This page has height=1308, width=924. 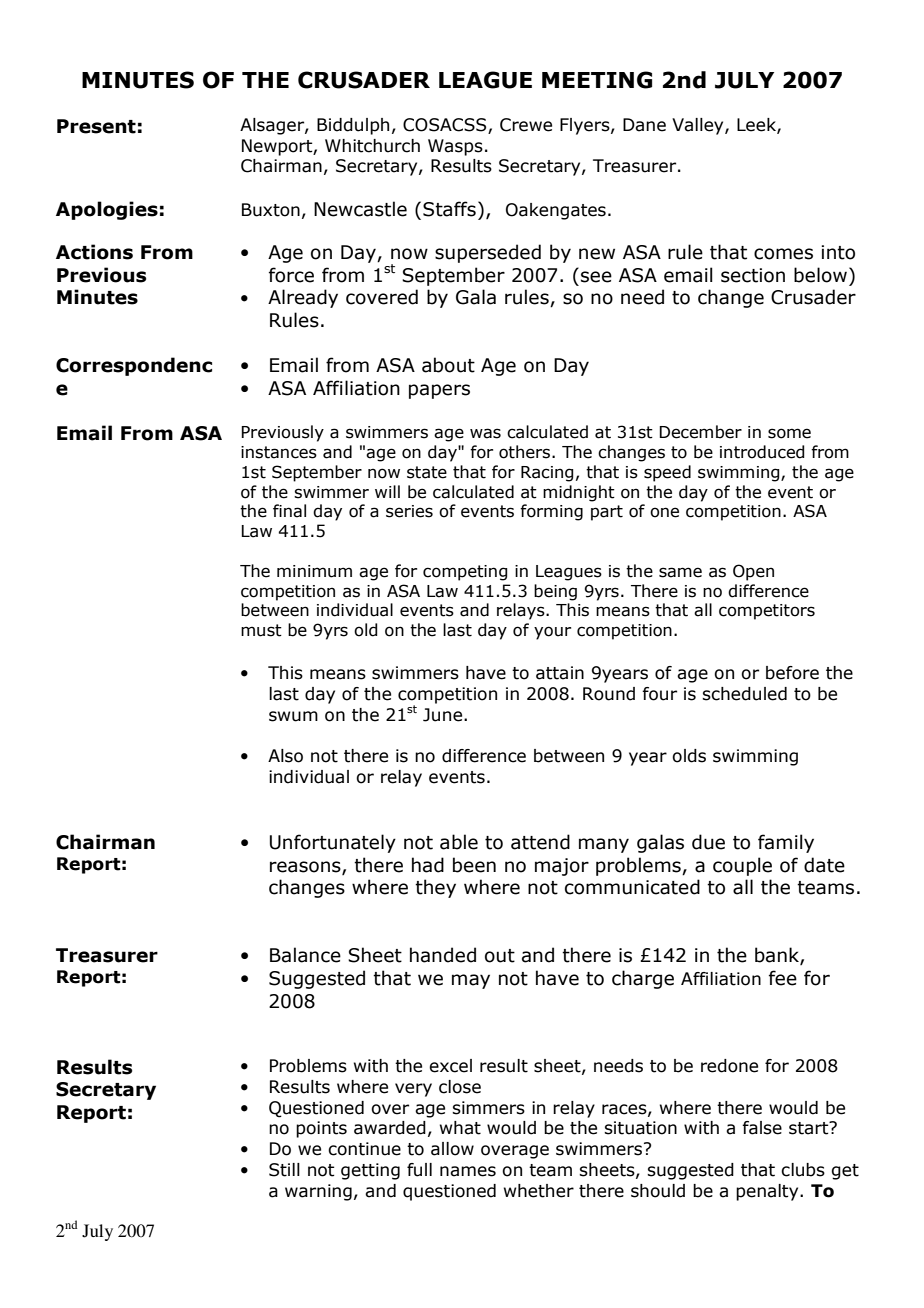 What do you see at coordinates (455, 147) in the page?
I see `Wasps` at bounding box center [455, 147].
